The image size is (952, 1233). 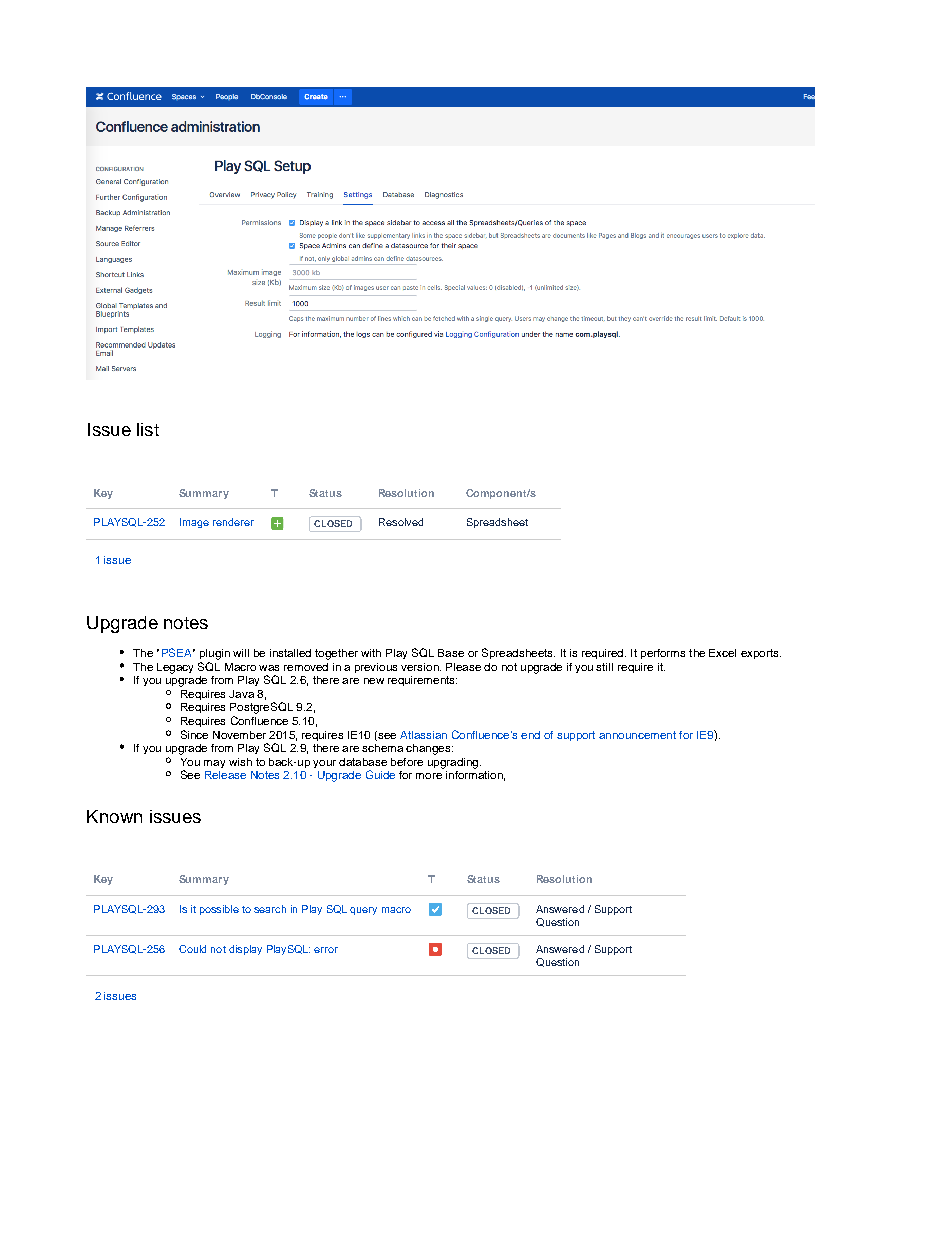 I want to click on Resolved, so click(x=401, y=522).
